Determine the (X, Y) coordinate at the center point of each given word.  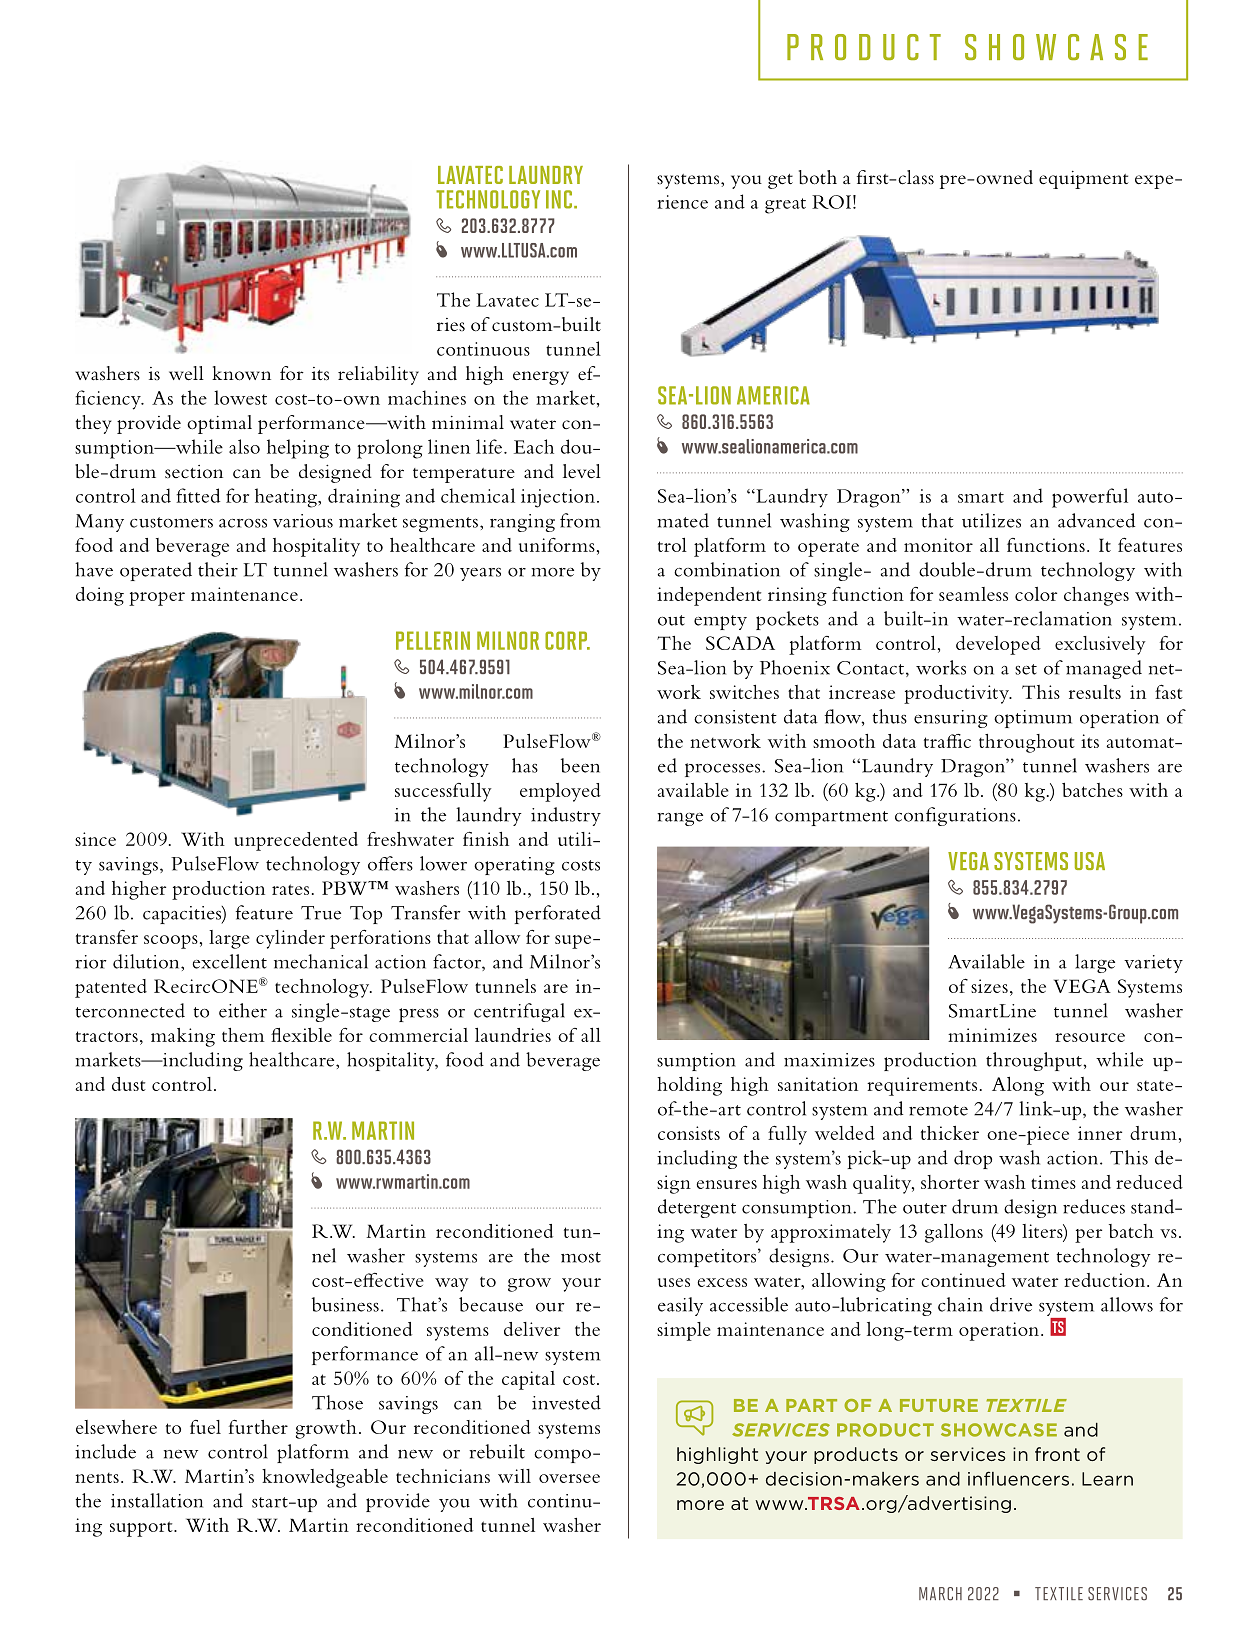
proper (157, 599)
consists (689, 1133)
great (785, 206)
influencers (1018, 1478)
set (1026, 669)
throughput (1035, 1061)
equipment (1084, 180)
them (243, 1035)
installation (157, 1500)
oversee (569, 1478)
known (241, 373)
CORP (567, 640)
